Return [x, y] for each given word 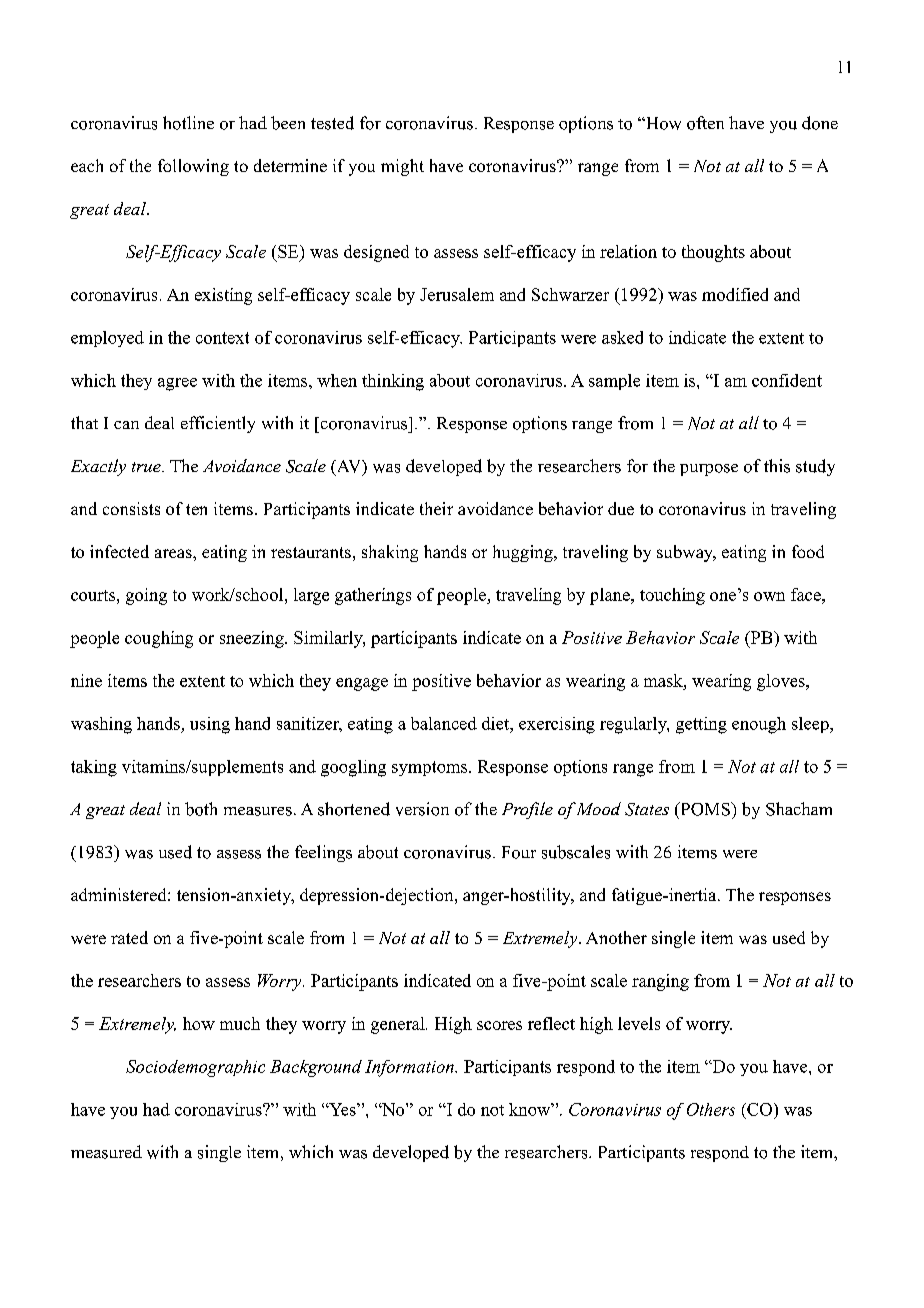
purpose [709, 470]
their [436, 508]
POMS [705, 809]
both [201, 809]
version [422, 809]
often [705, 123]
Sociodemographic [195, 1068]
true [147, 467]
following [193, 167]
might [402, 167]
